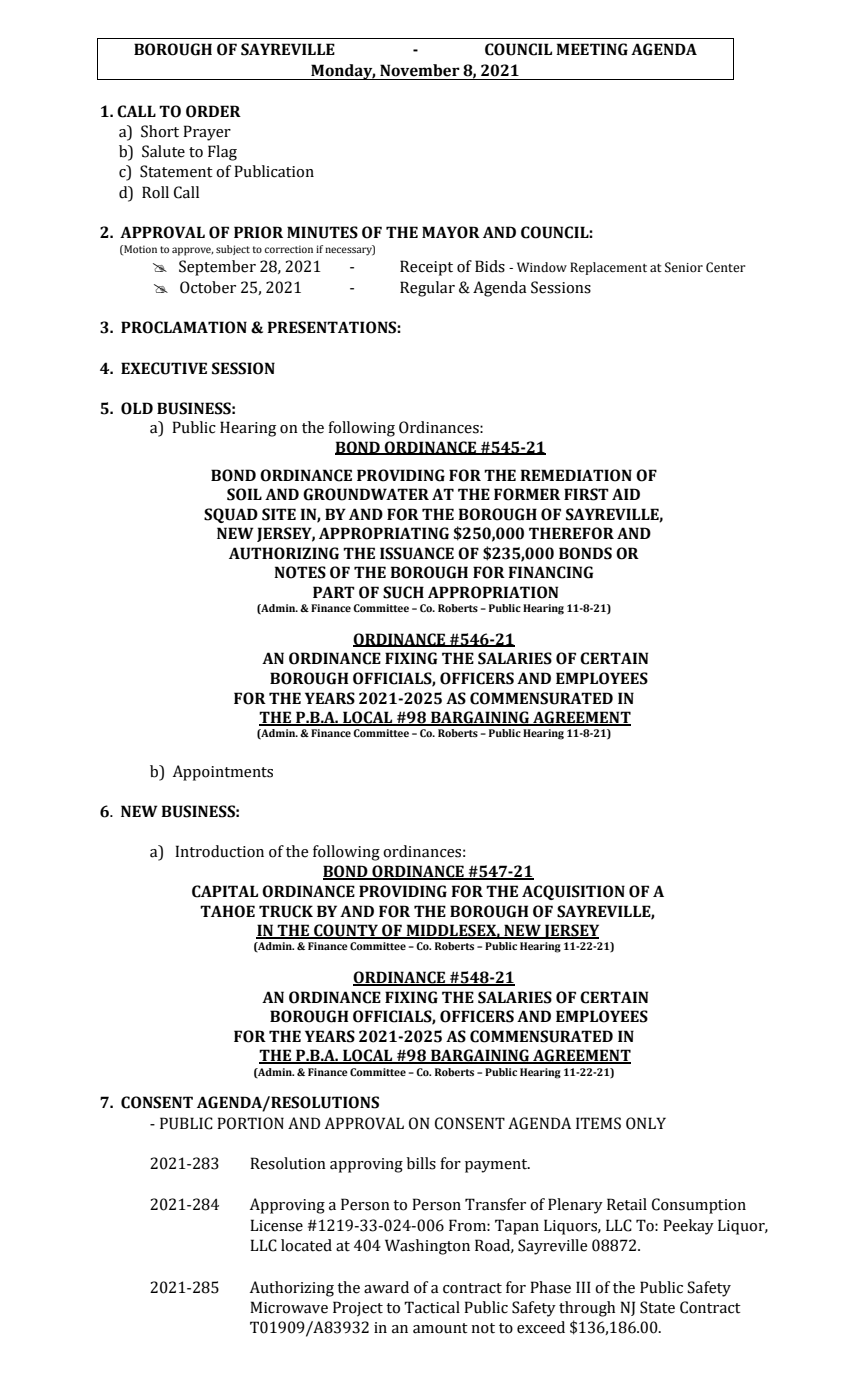 The width and height of the image is (849, 1400). Describe the element at coordinates (592, 49) in the image. I see `MEETING` at that location.
